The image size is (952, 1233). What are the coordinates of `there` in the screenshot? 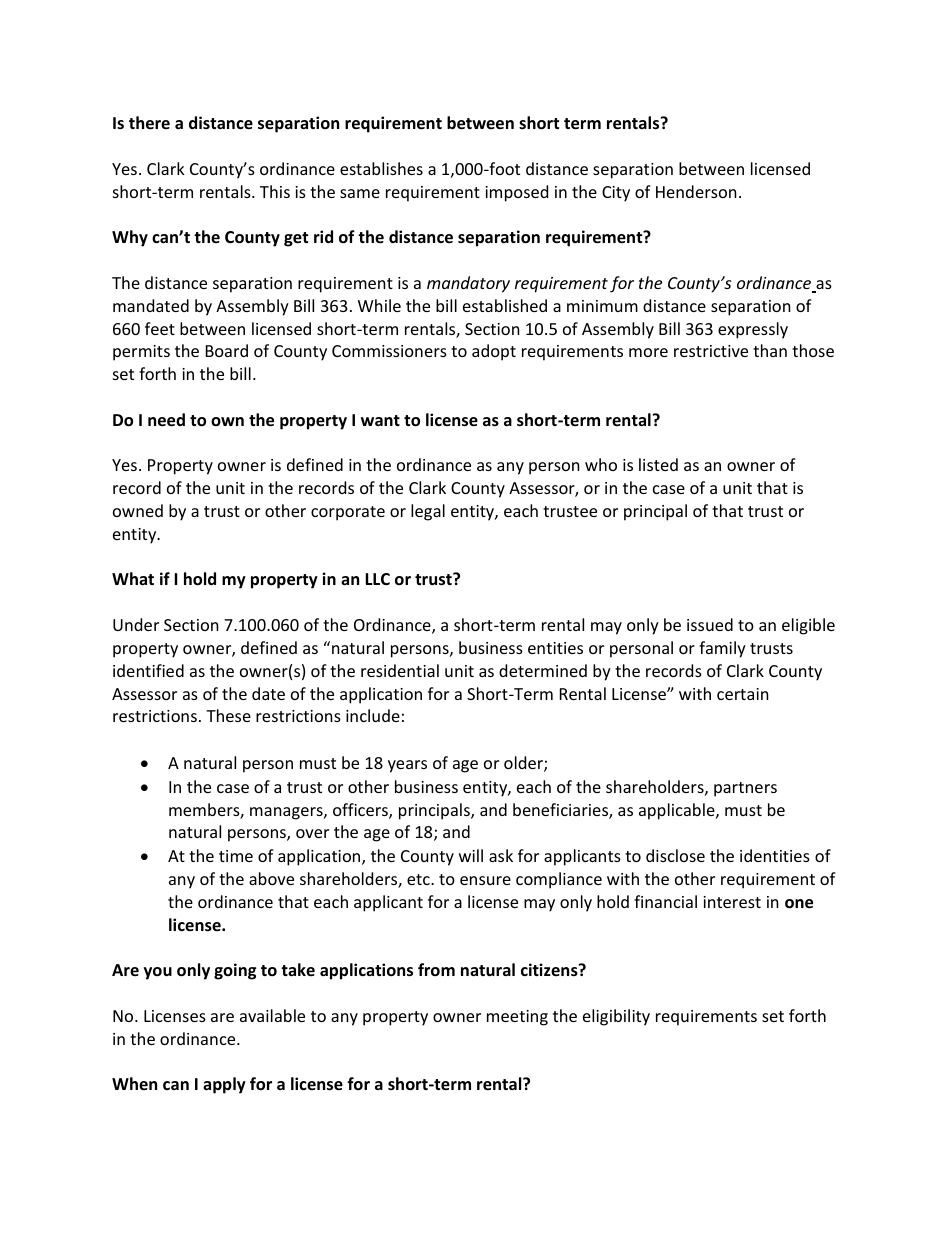 It's located at (149, 123).
